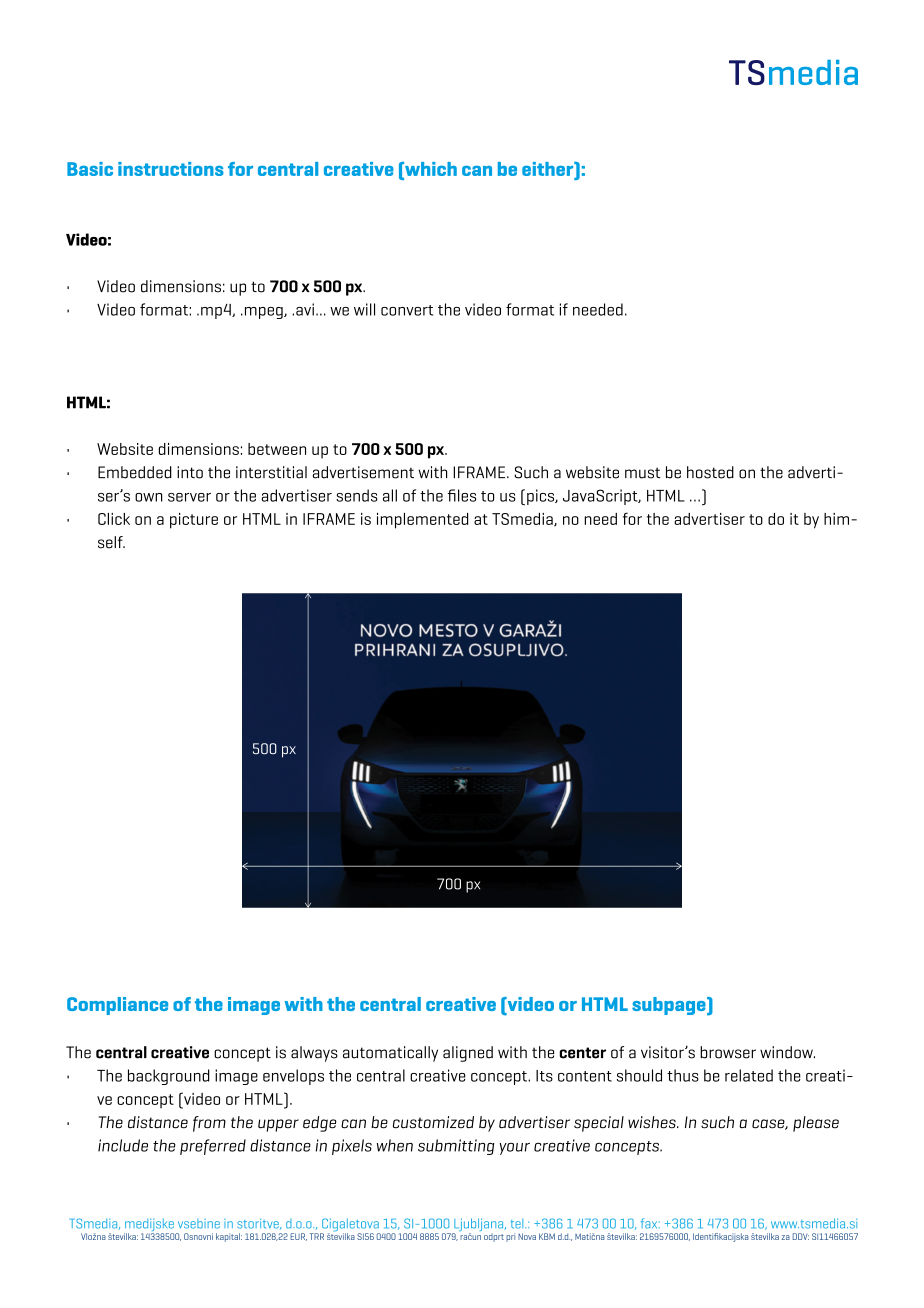 This page has width=924, height=1308. I want to click on avi, so click(305, 309).
